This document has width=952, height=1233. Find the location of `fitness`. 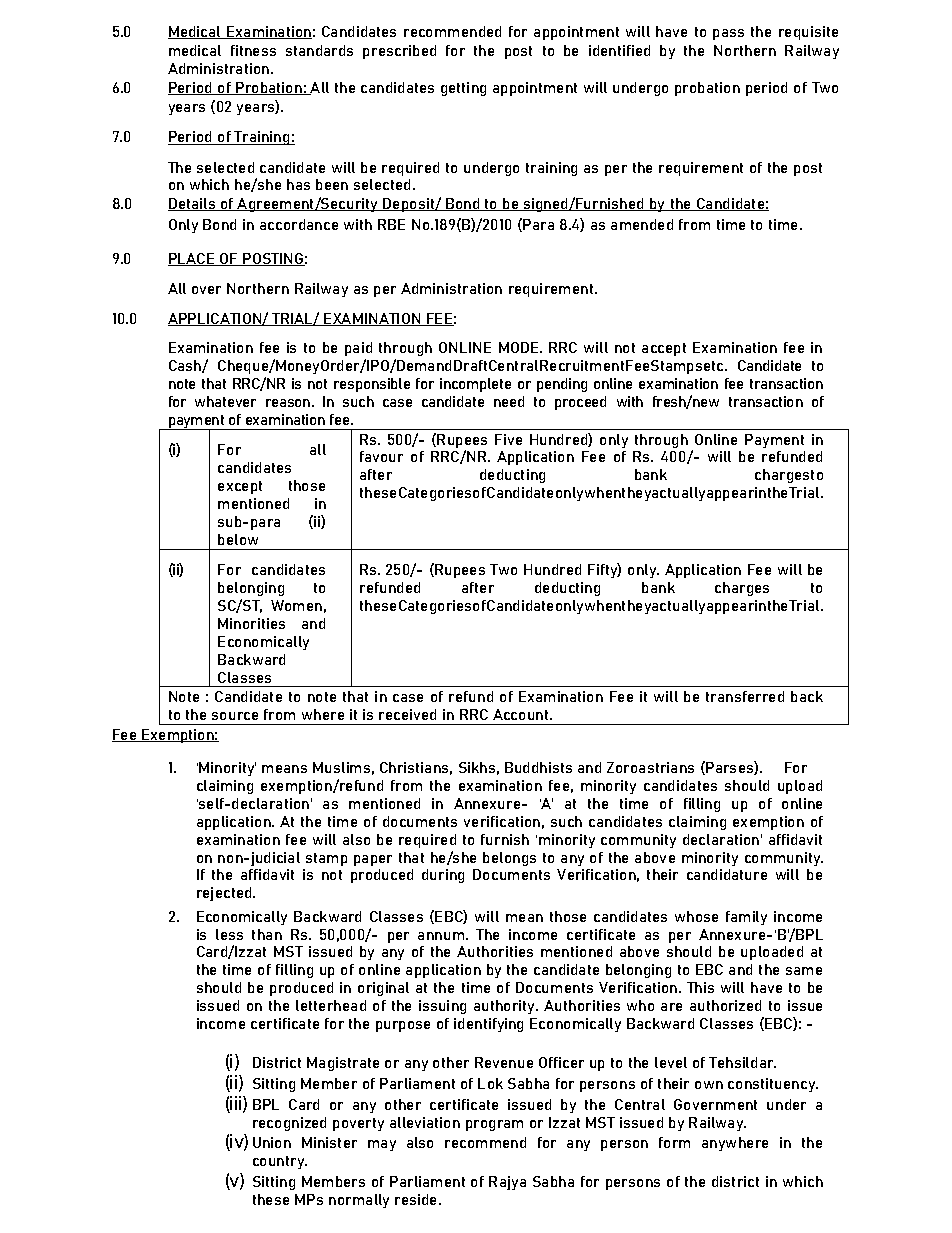

fitness is located at coordinates (253, 50).
